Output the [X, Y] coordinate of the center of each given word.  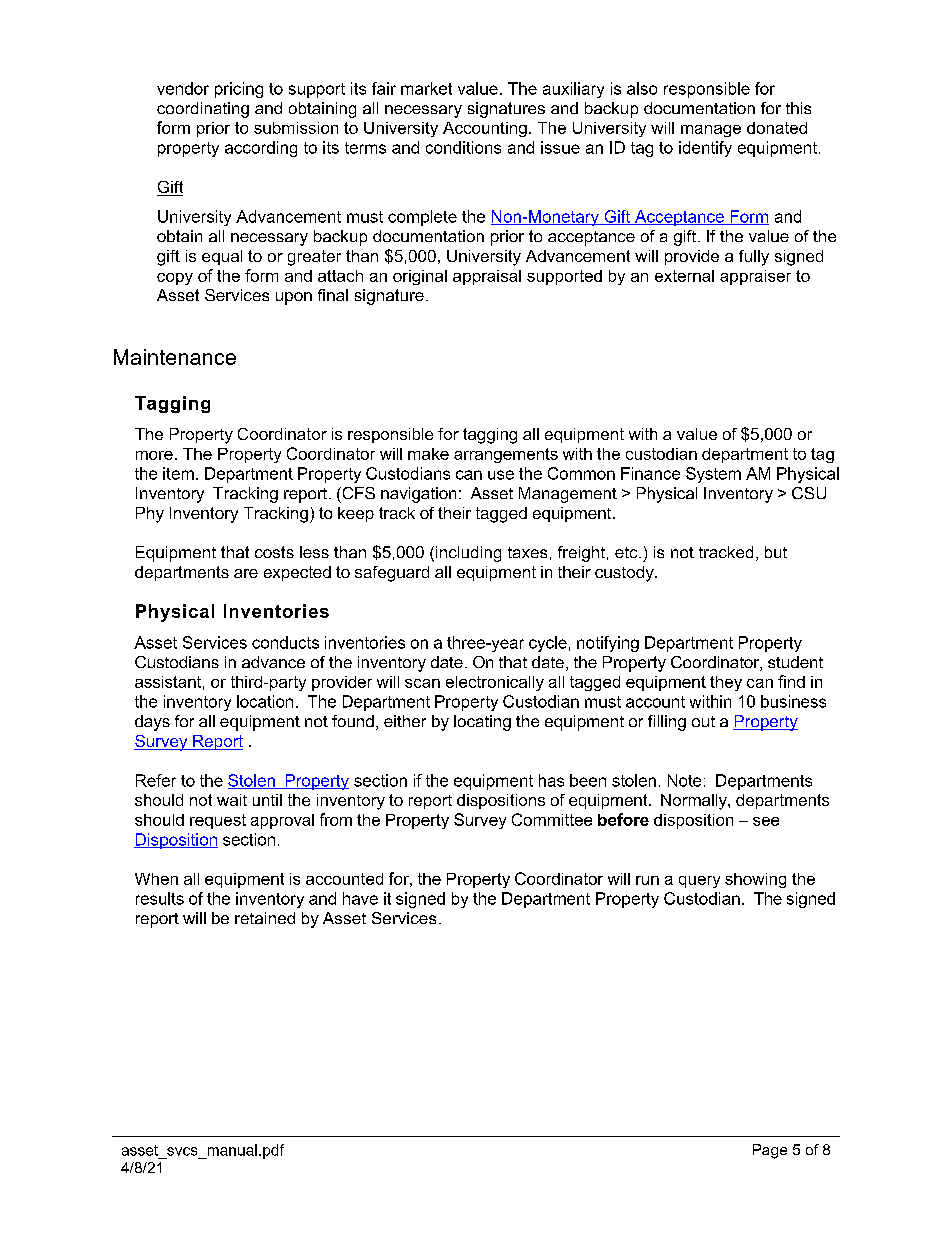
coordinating [203, 110]
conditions [463, 147]
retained [265, 918]
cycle [548, 644]
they [726, 683]
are [246, 573]
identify [705, 149]
